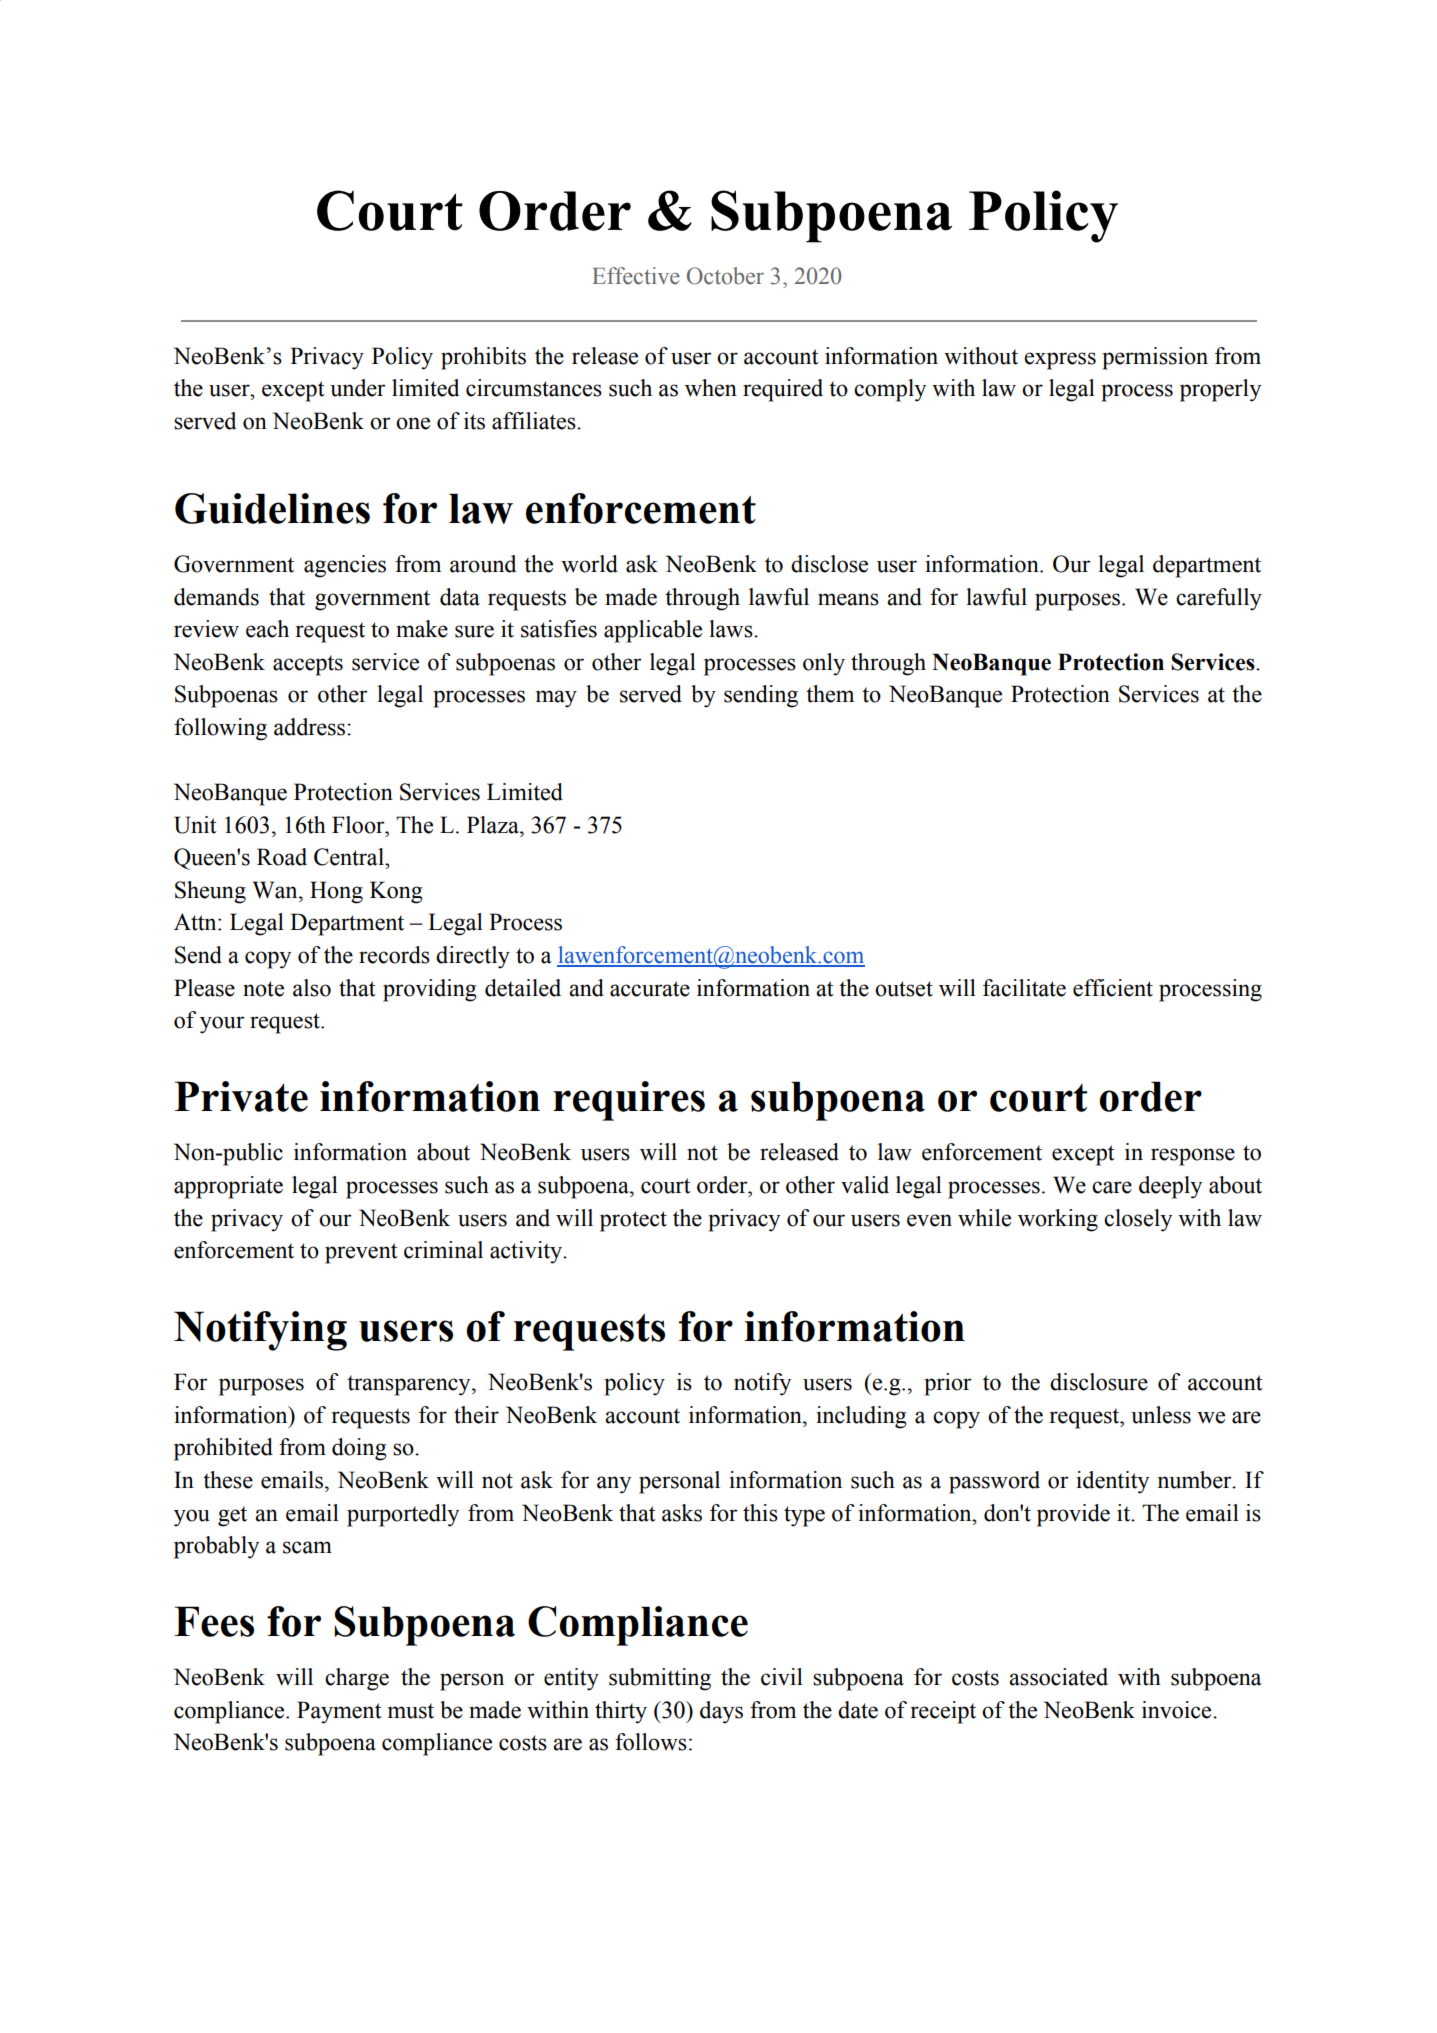  Describe the element at coordinates (650, 989) in the page. I see `accurate` at that location.
